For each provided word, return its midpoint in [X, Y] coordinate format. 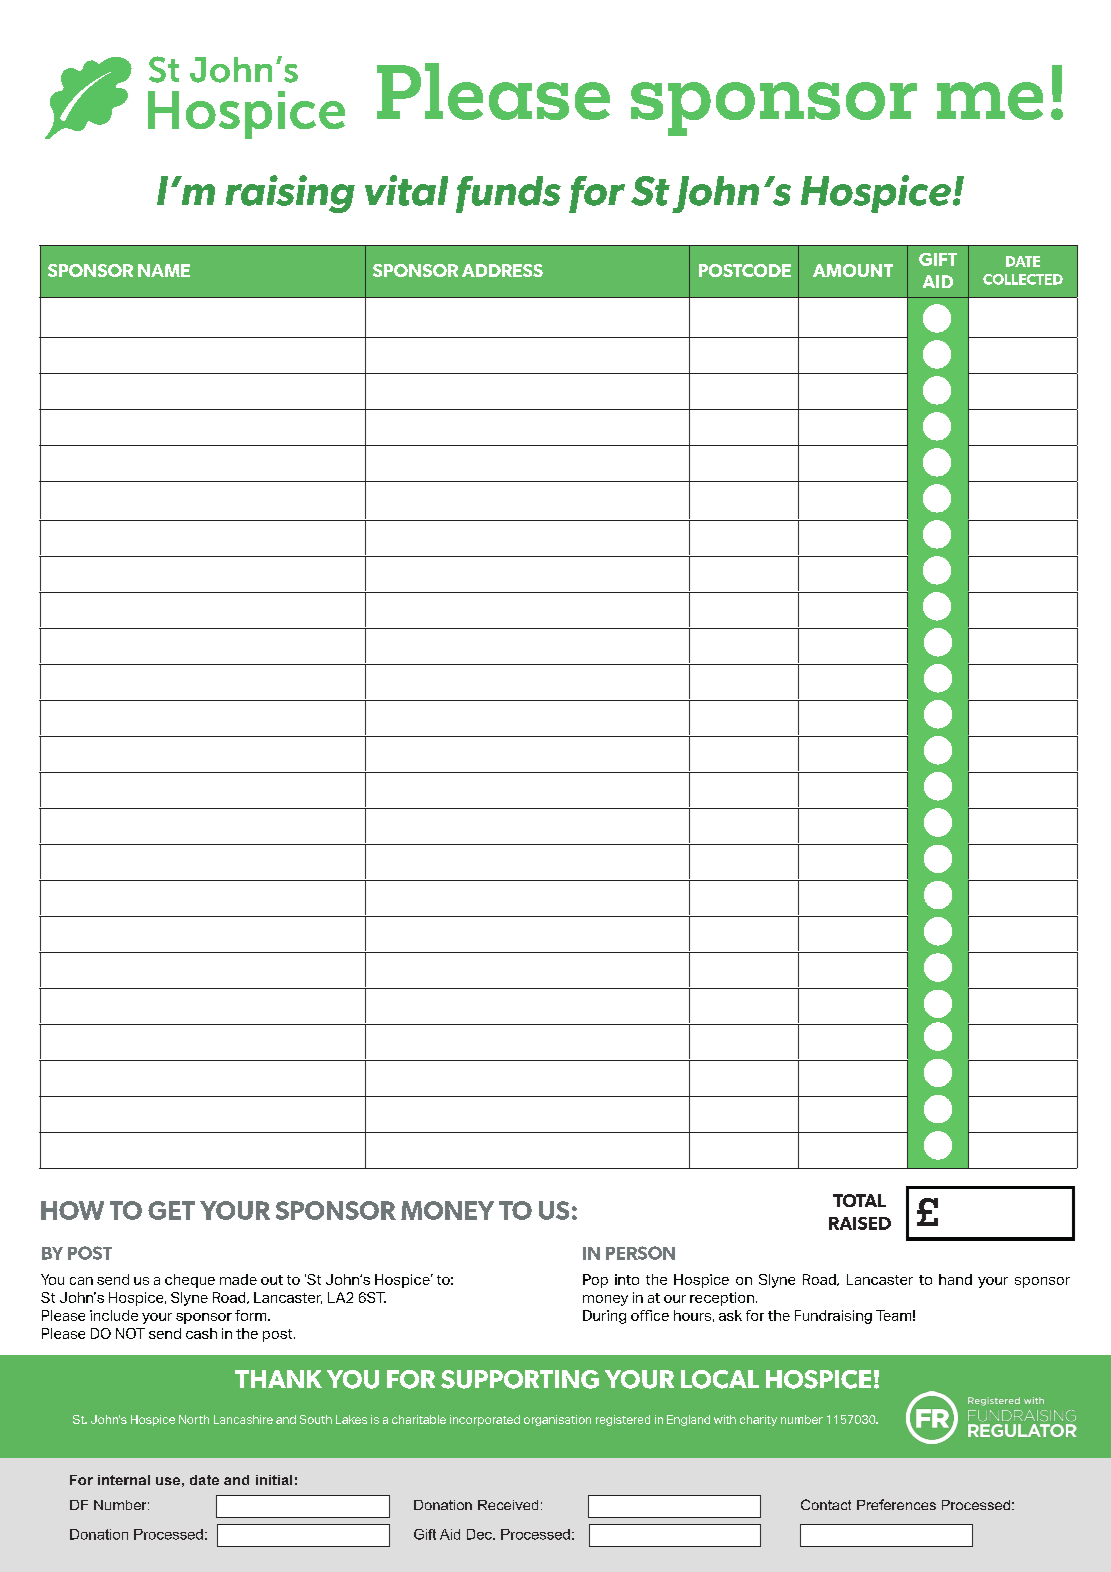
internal [124, 1480]
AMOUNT [853, 270]
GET [171, 1210]
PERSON [640, 1253]
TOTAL [859, 1200]
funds [508, 194]
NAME [164, 270]
